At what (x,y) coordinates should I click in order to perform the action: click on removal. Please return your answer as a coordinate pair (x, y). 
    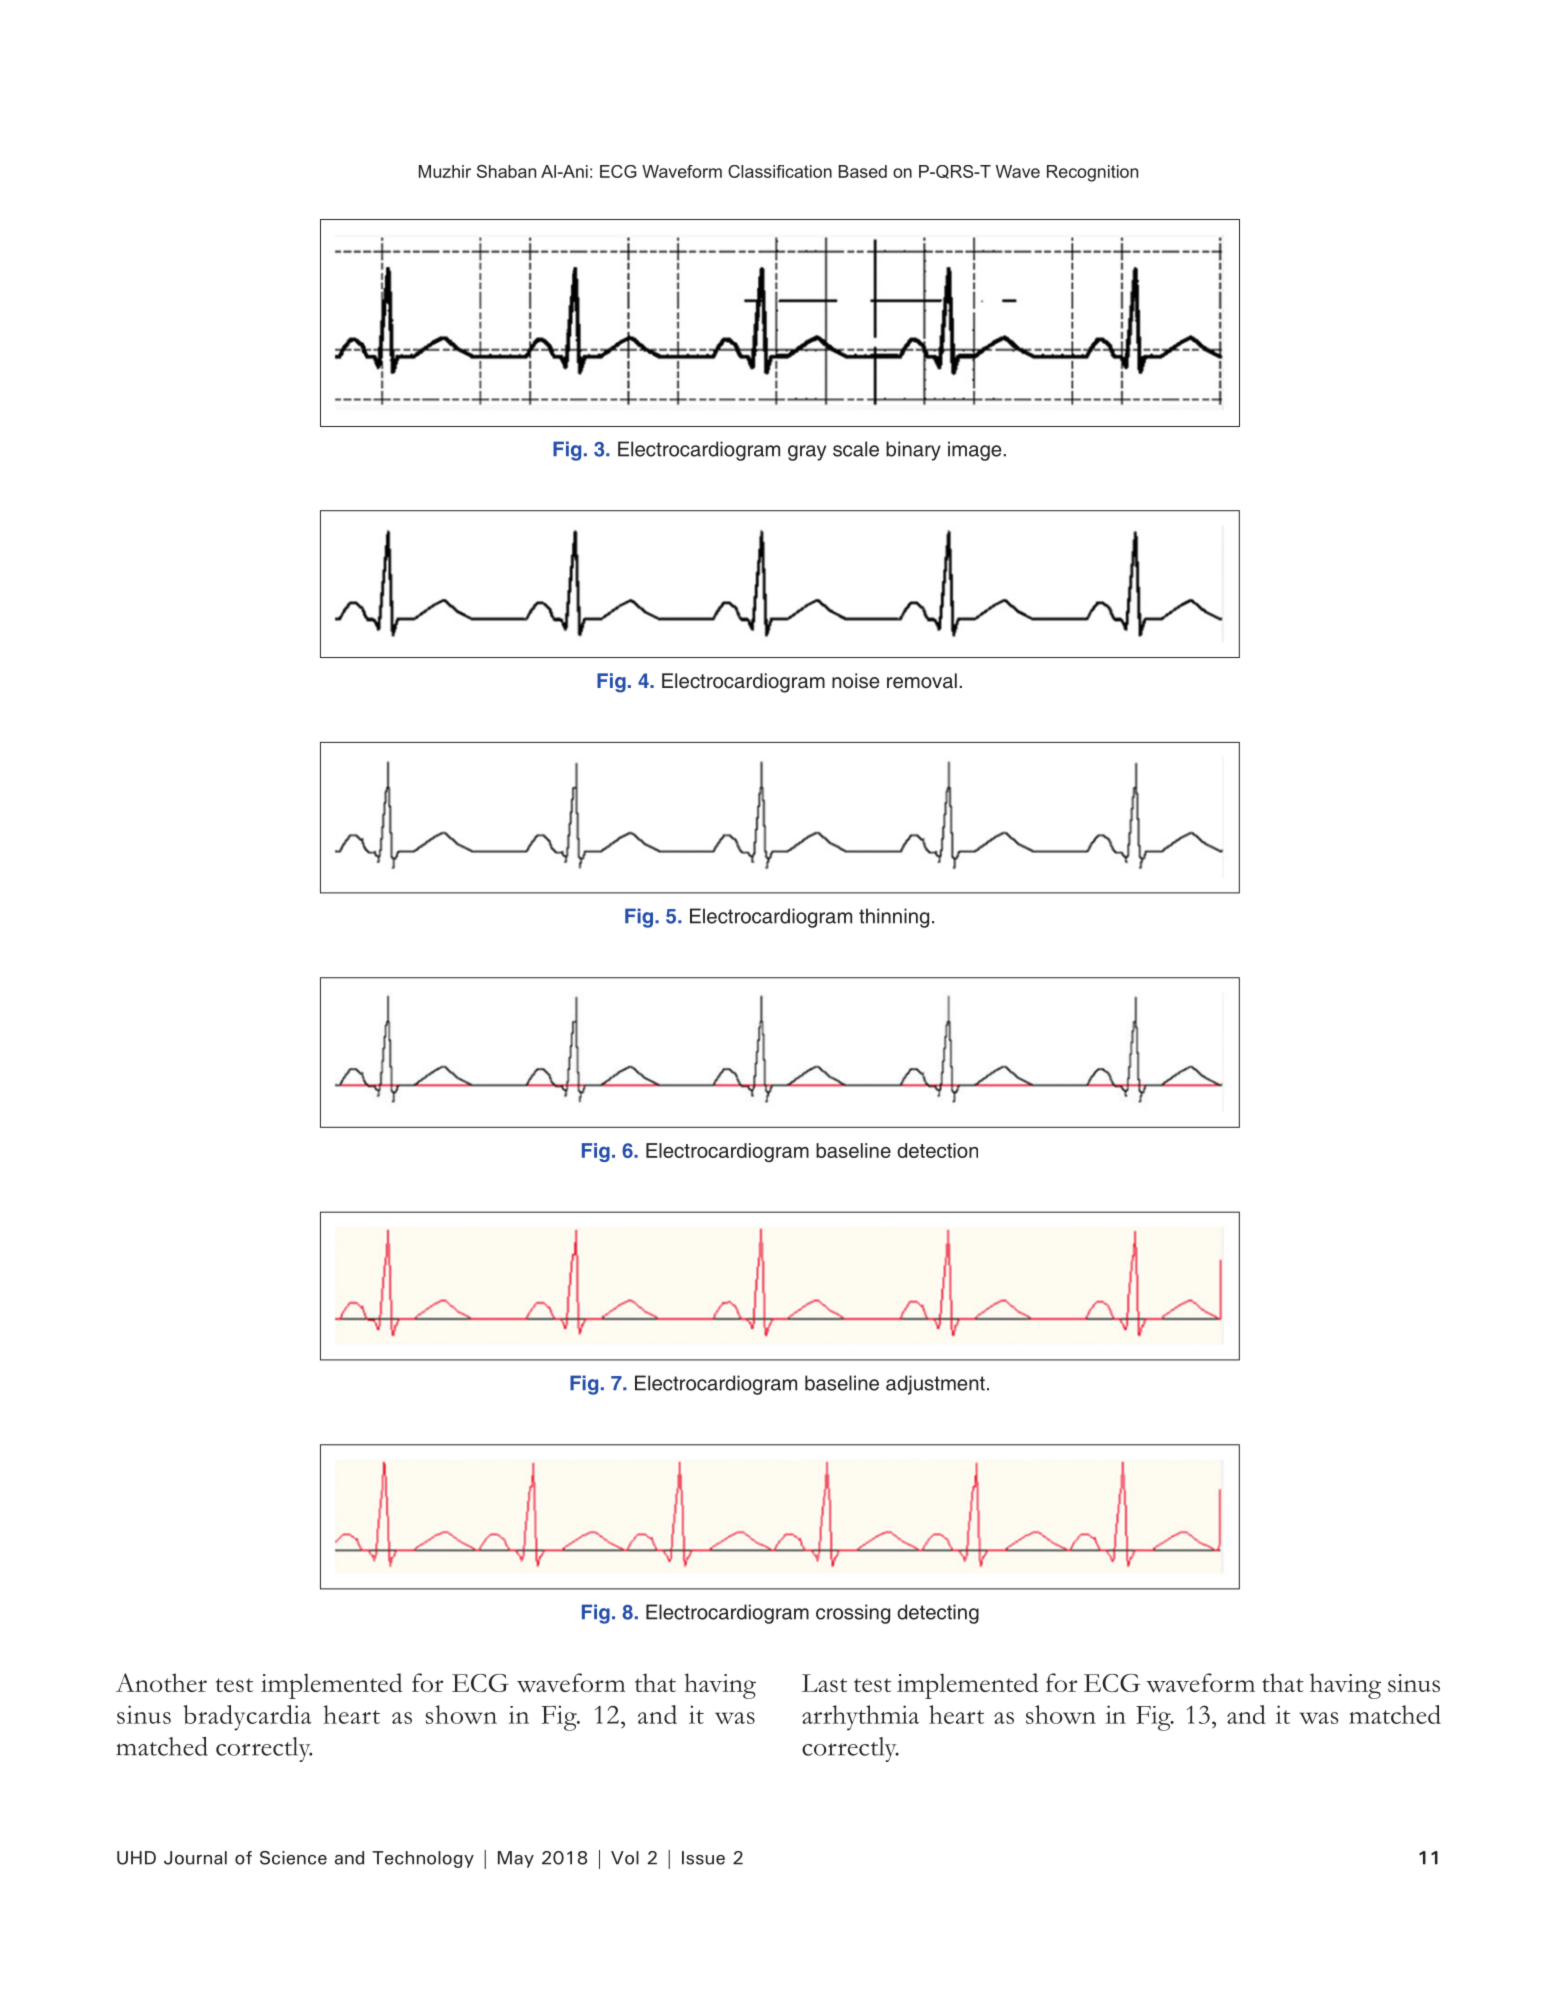
    Looking at the image, I should click on (922, 681).
